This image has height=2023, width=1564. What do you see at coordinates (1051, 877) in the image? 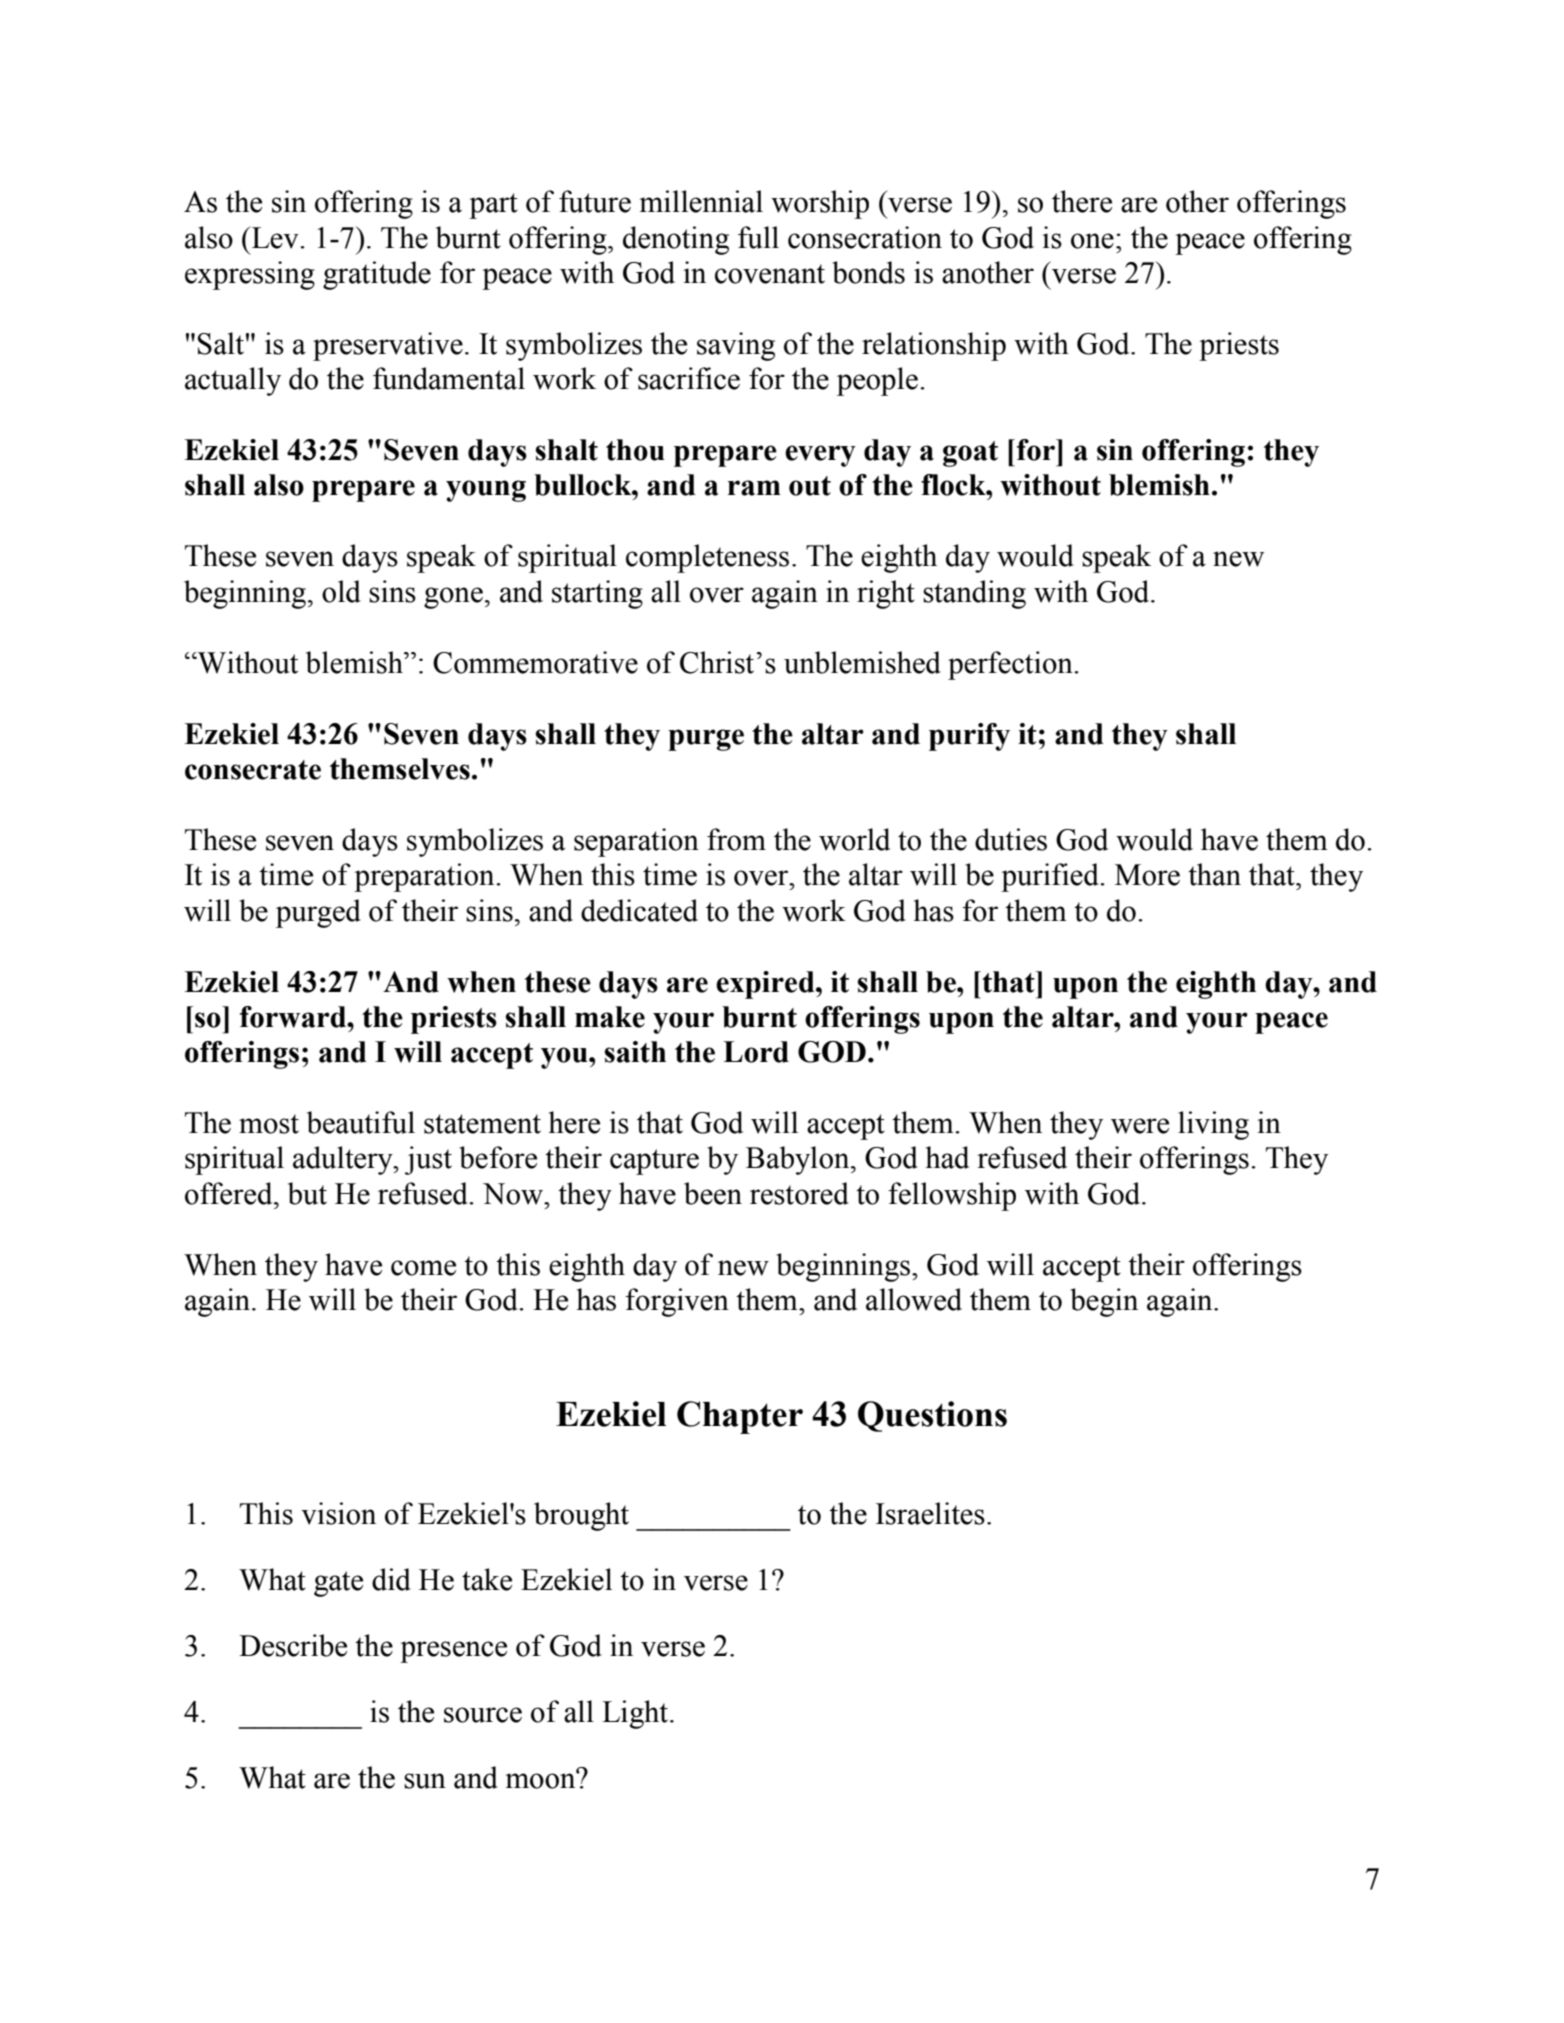
I see `purified` at bounding box center [1051, 877].
